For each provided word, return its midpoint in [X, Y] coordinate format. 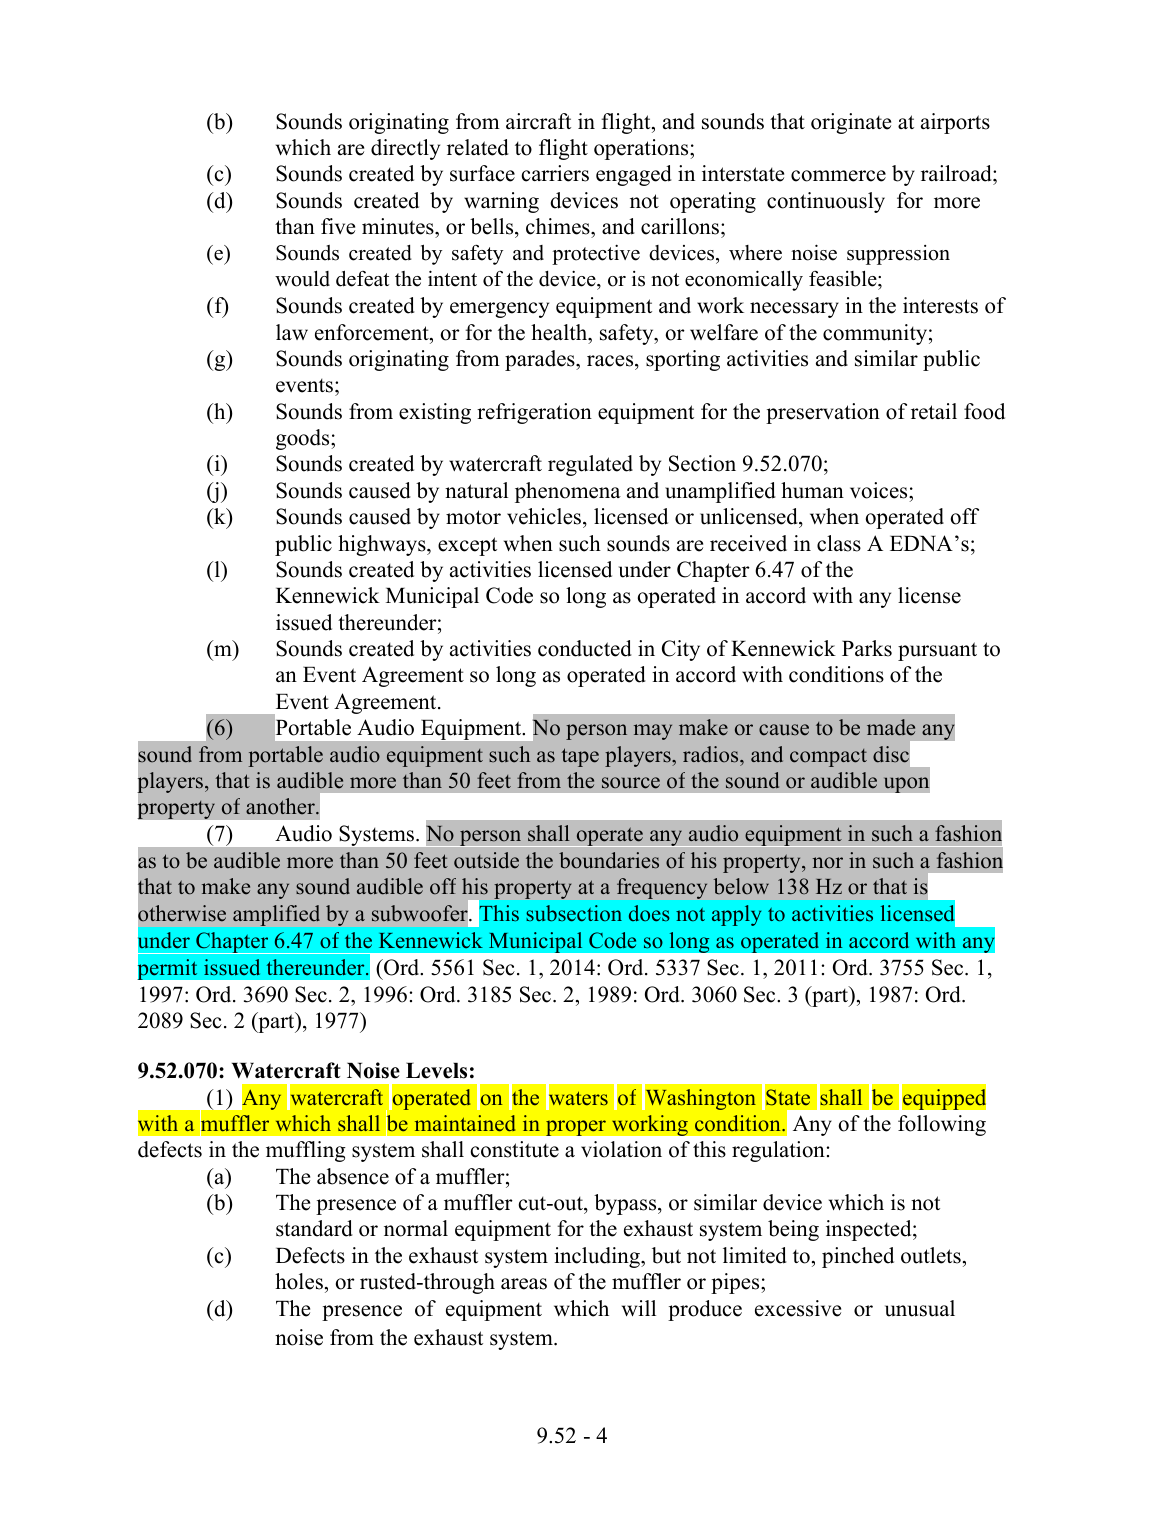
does [649, 913]
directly [405, 149]
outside [486, 860]
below [741, 886]
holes [299, 1281]
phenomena [568, 492]
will [639, 1308]
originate [851, 123]
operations [642, 149]
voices [880, 490]
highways [383, 545]
